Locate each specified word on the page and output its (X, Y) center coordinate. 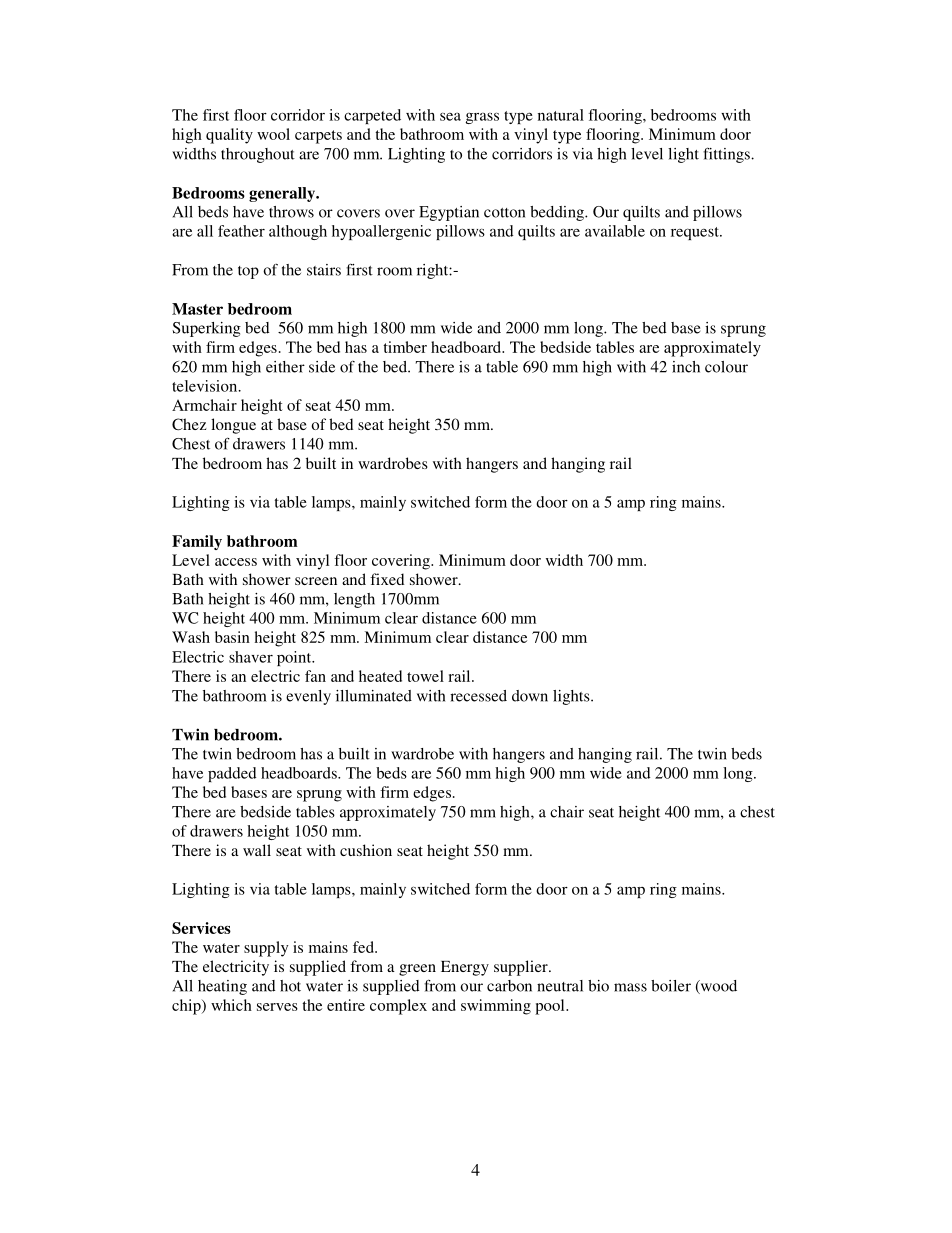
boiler (671, 986)
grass (482, 118)
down (530, 696)
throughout (258, 155)
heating (222, 987)
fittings (727, 155)
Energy (465, 968)
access (236, 562)
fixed (387, 579)
